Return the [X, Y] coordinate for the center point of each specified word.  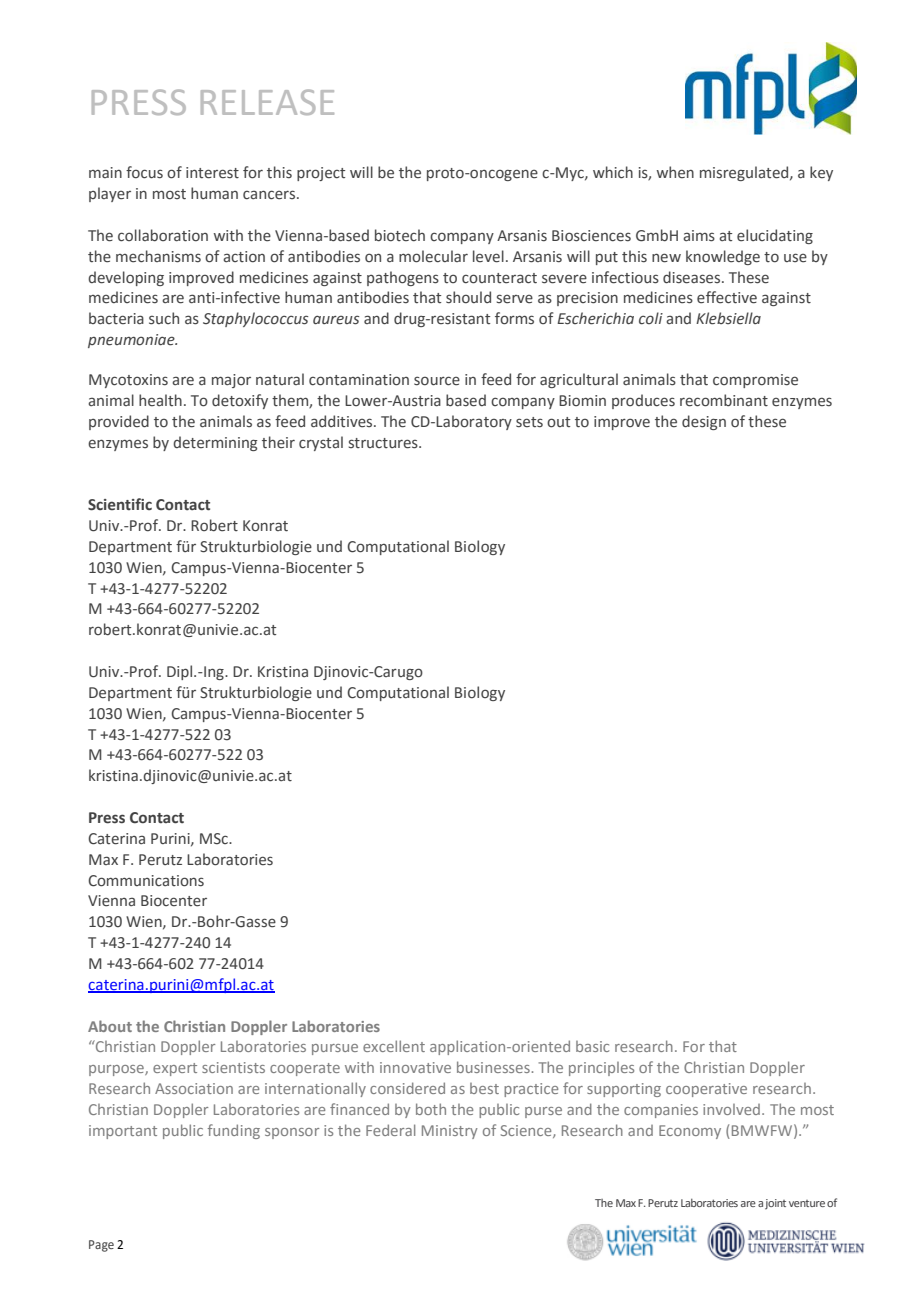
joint [775, 1204]
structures [384, 443]
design [704, 422]
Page [101, 1246]
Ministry [450, 1132]
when [675, 172]
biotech [400, 235]
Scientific [120, 504]
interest [212, 173]
